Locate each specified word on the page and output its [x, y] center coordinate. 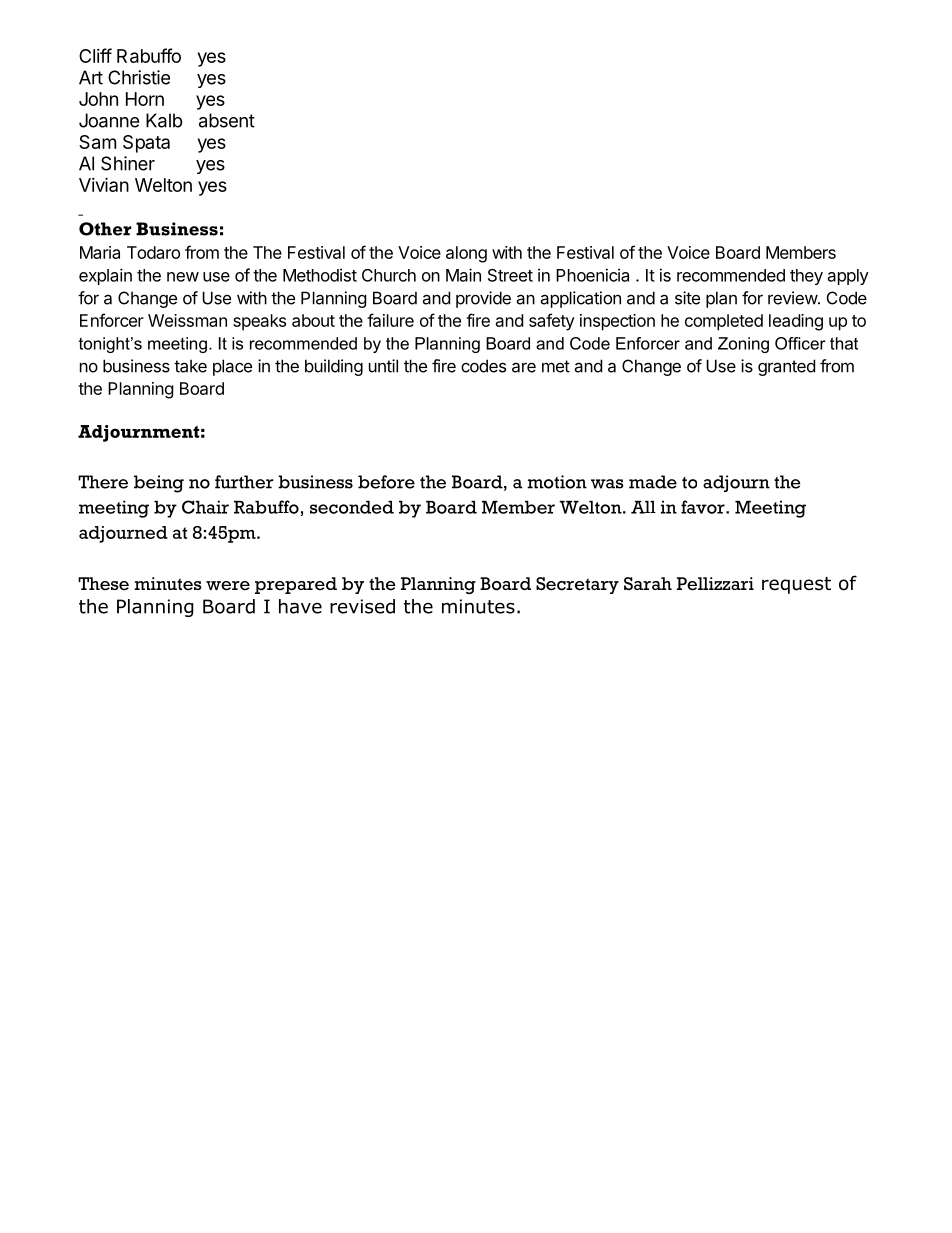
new [183, 277]
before [386, 482]
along [466, 254]
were [228, 586]
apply [848, 277]
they [806, 277]
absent [227, 120]
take [190, 366]
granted [786, 367]
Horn [145, 99]
